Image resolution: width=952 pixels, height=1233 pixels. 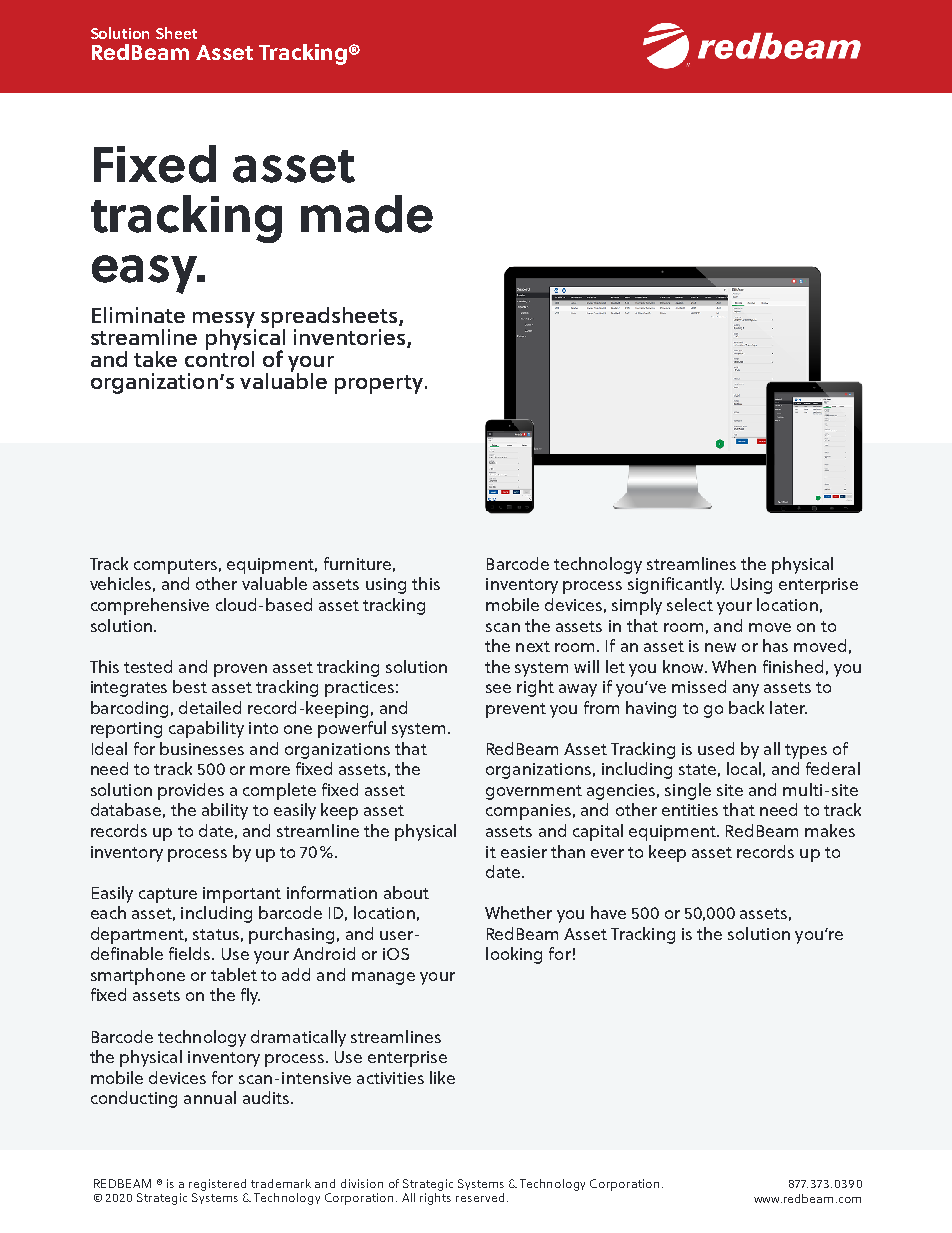 I want to click on inventories, so click(x=351, y=338).
